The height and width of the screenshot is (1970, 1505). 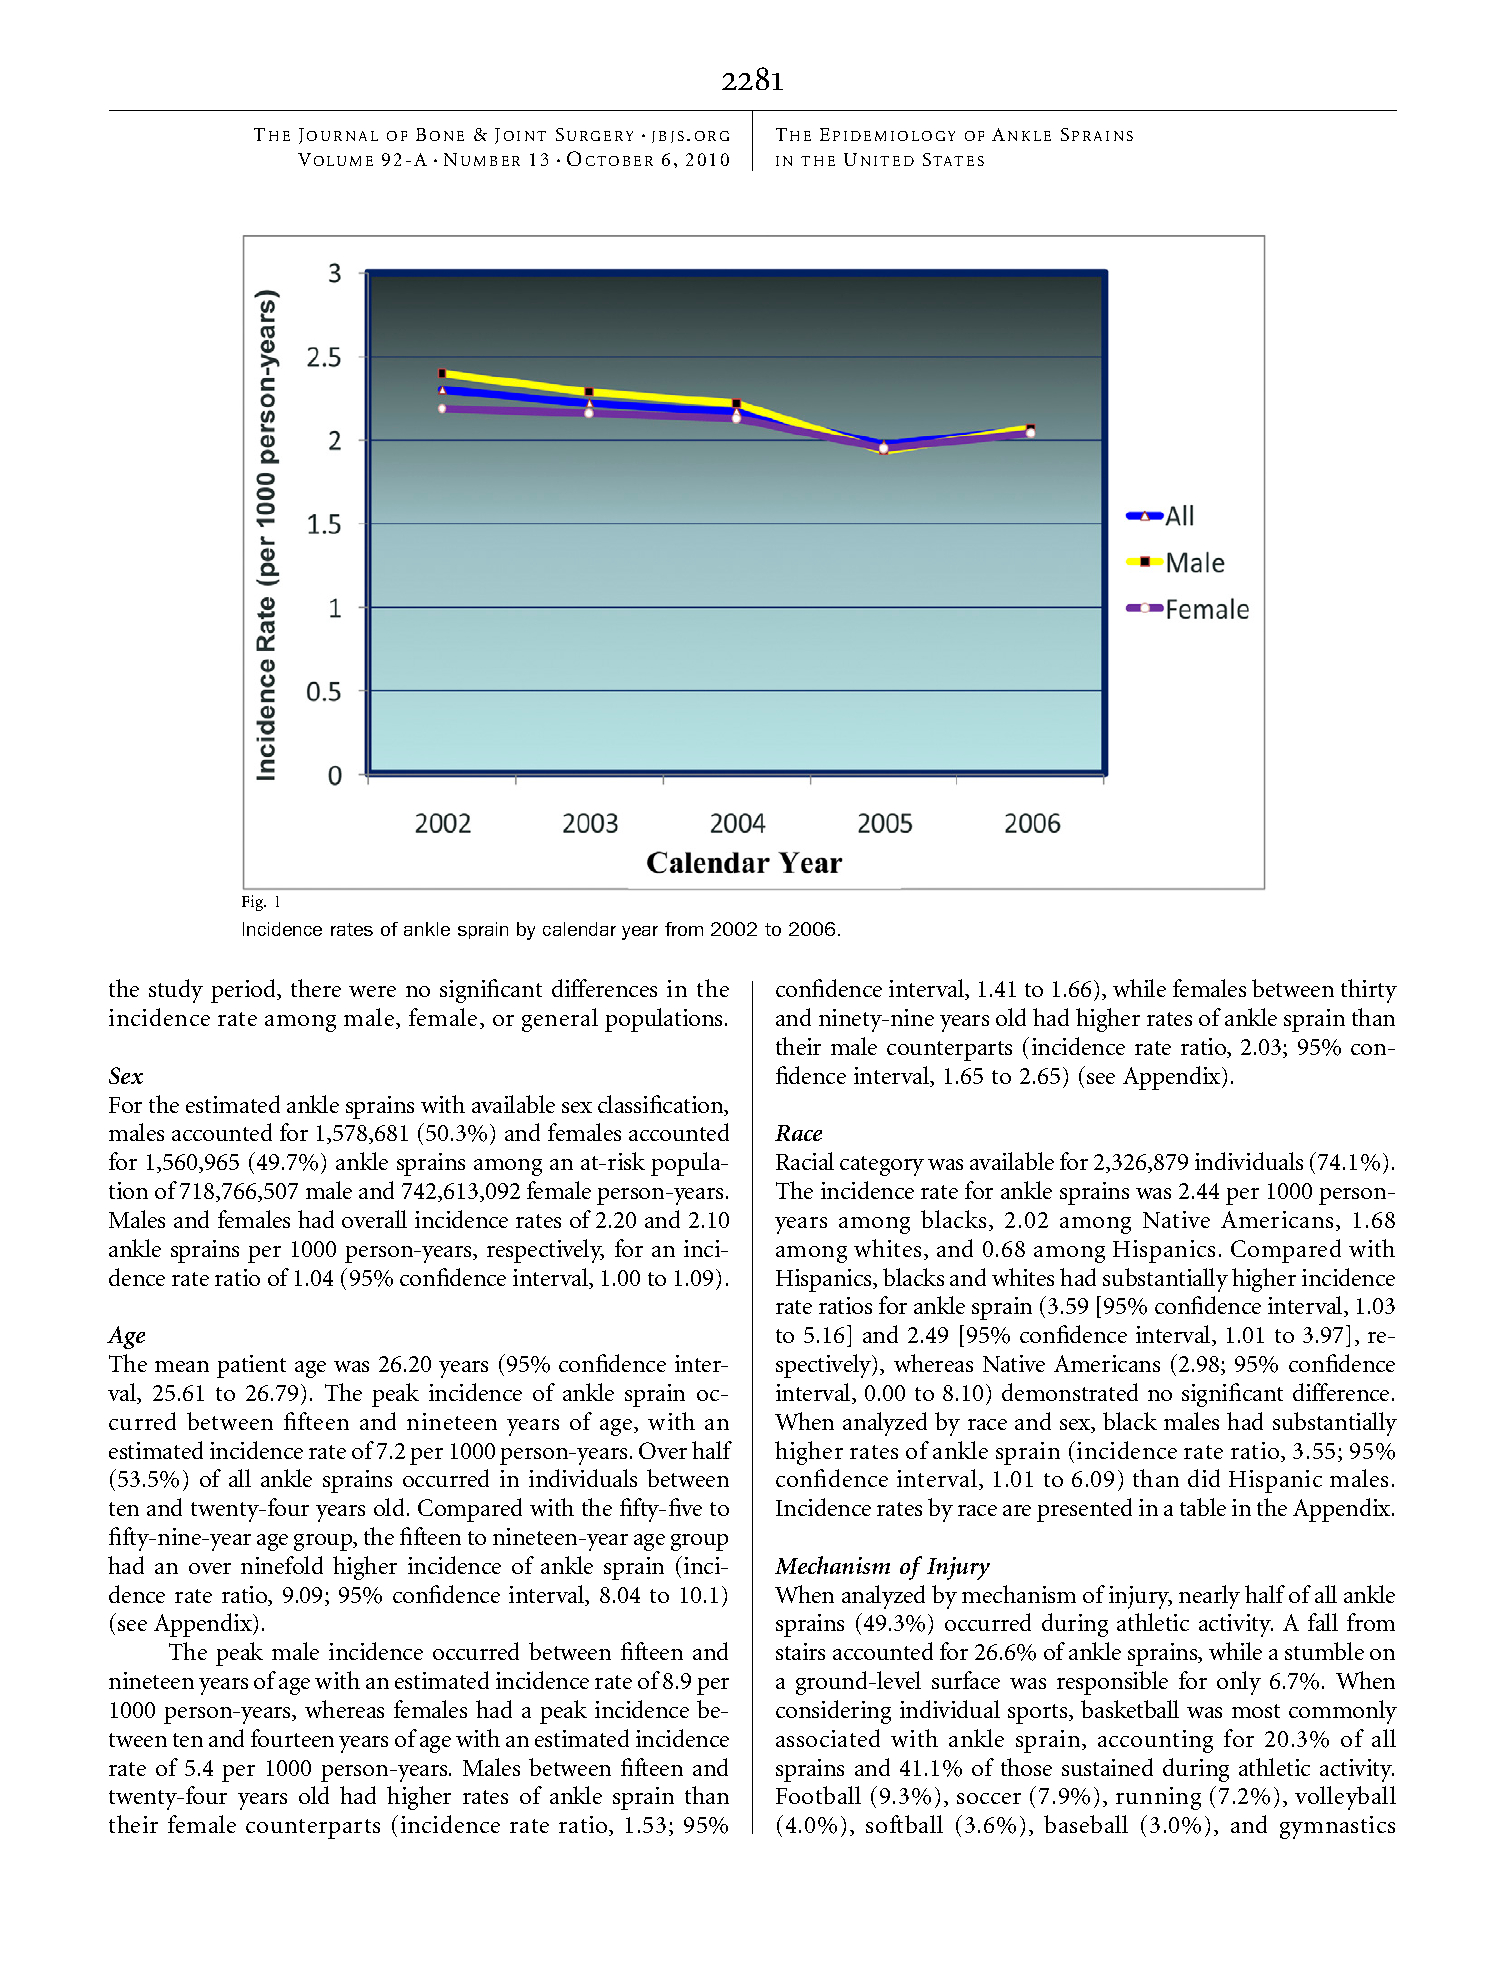 I want to click on Racial, so click(x=805, y=1161).
